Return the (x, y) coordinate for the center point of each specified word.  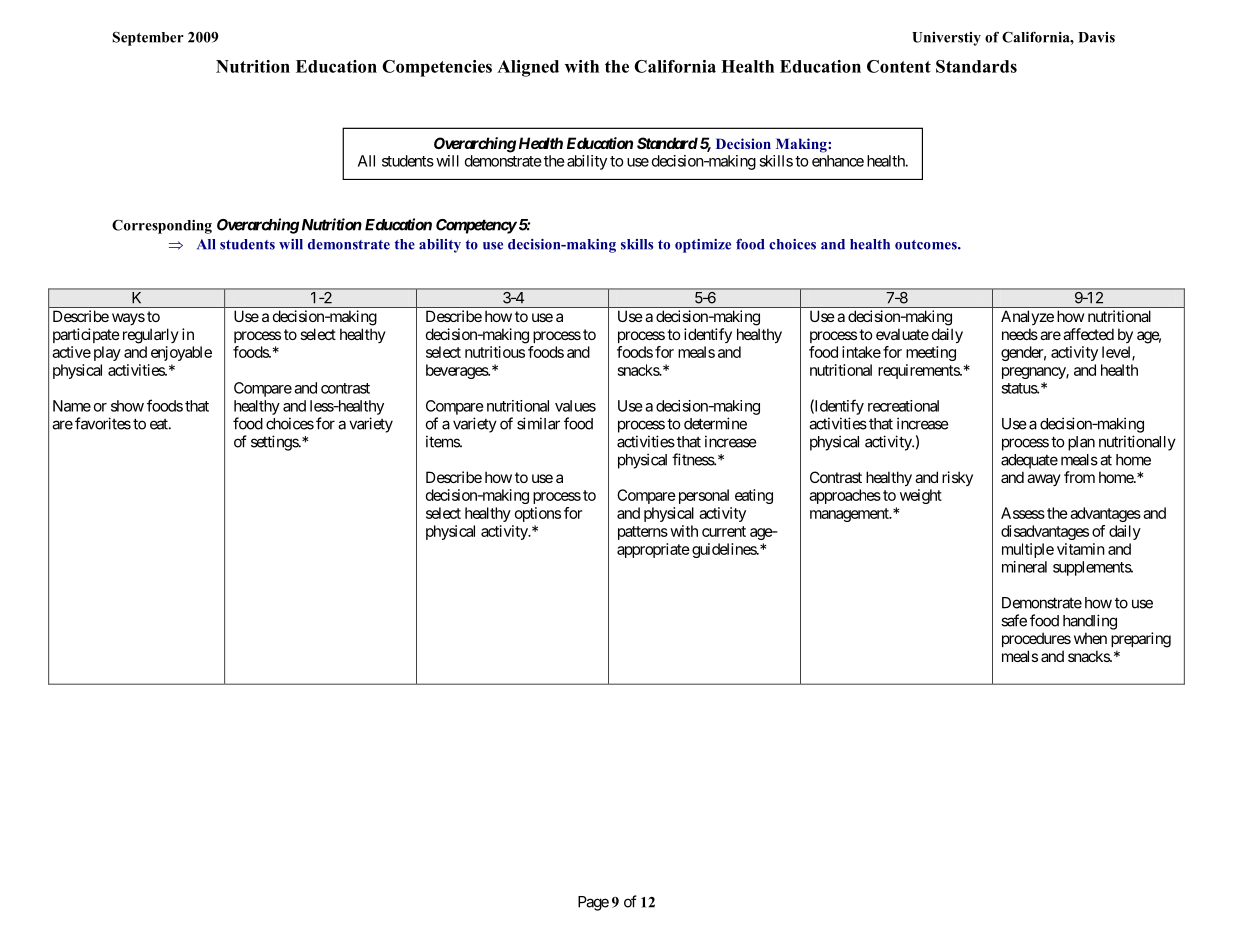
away (1044, 480)
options (538, 514)
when (1090, 638)
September (148, 39)
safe (1014, 620)
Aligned (528, 68)
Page (593, 903)
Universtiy (946, 39)
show (127, 406)
